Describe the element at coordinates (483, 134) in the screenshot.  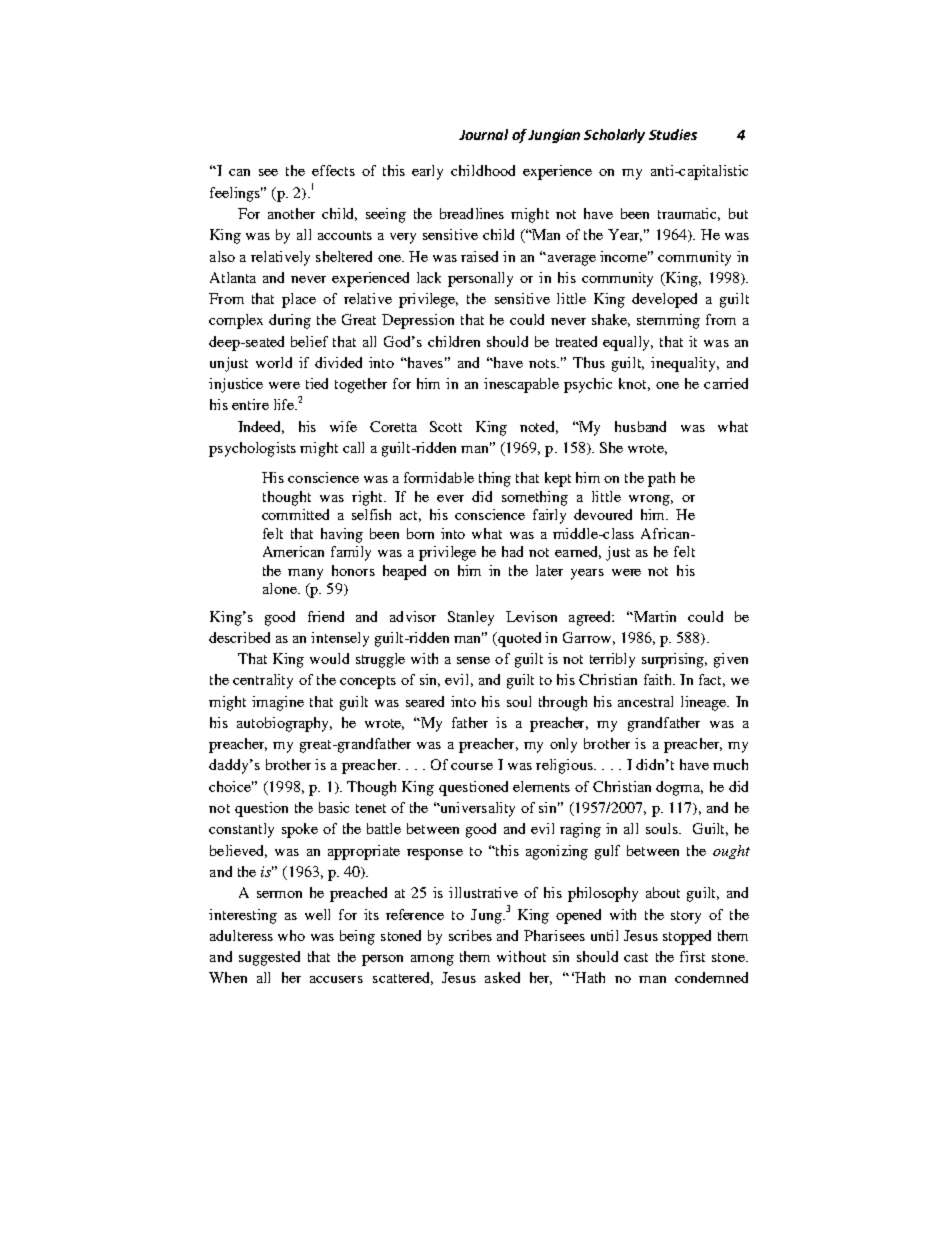
I see `Journal` at that location.
